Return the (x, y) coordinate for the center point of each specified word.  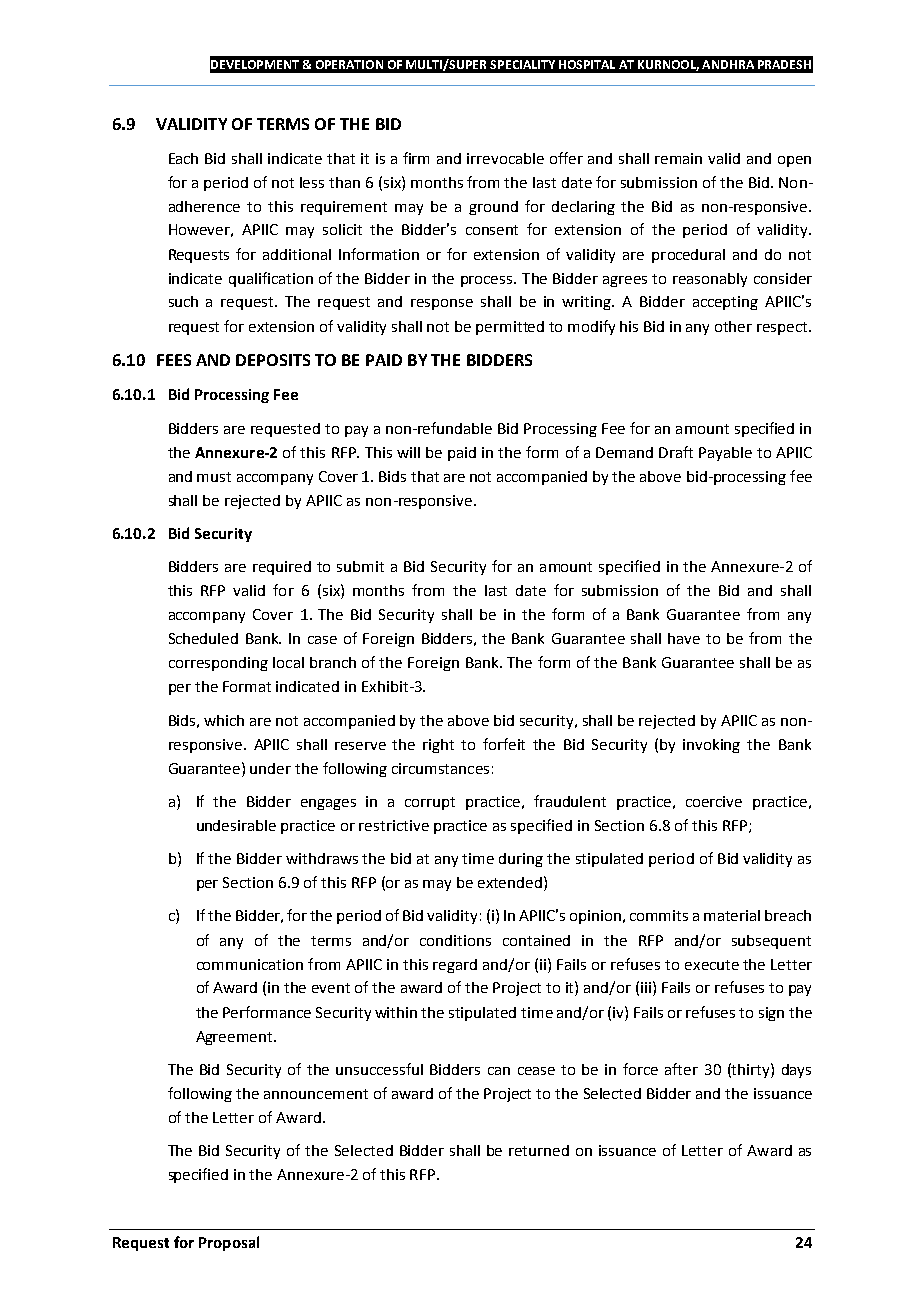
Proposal (229, 1243)
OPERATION (349, 64)
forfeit (504, 744)
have (684, 638)
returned (539, 1150)
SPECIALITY (522, 64)
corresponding (218, 664)
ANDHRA (728, 64)
